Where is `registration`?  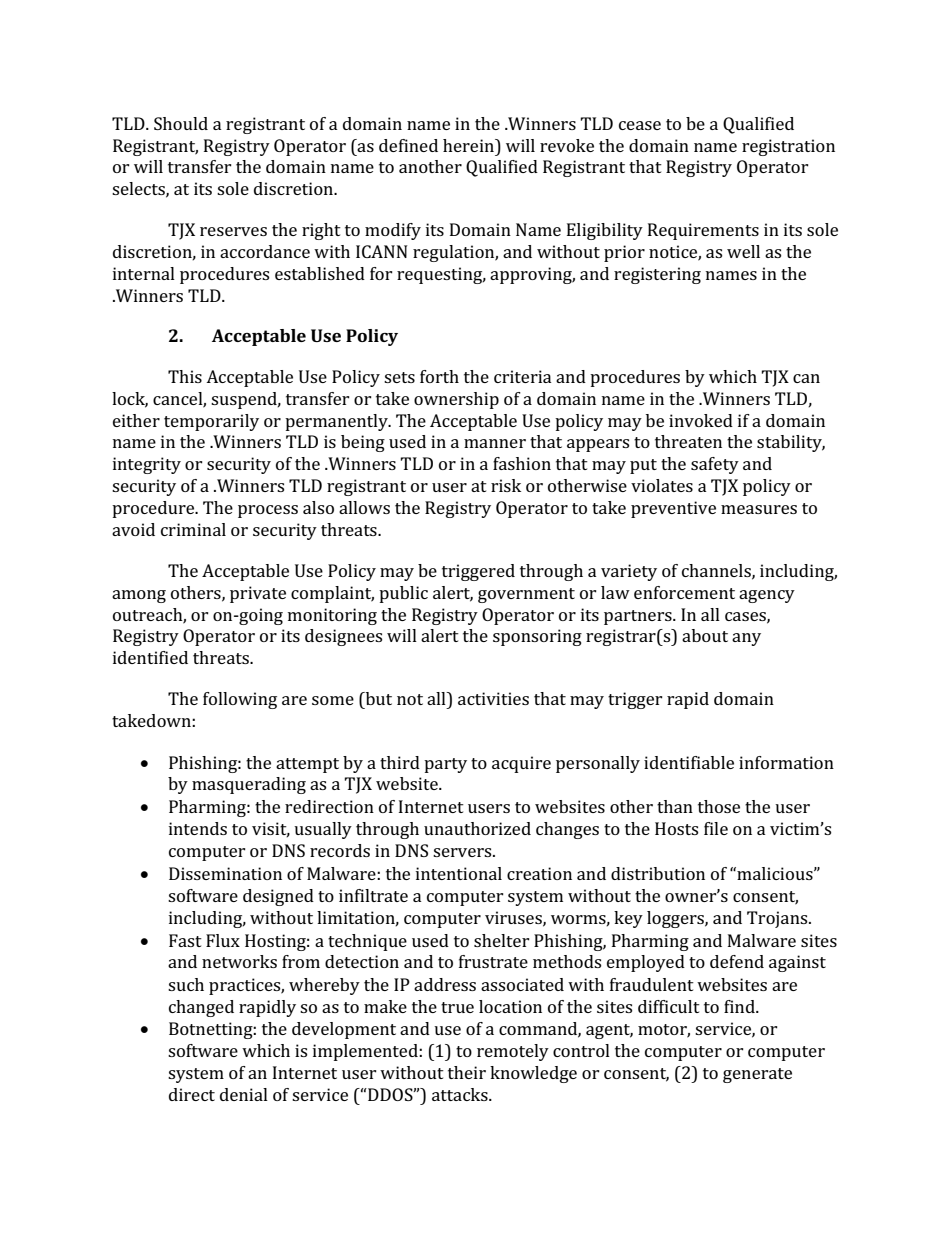
registration is located at coordinates (788, 147).
